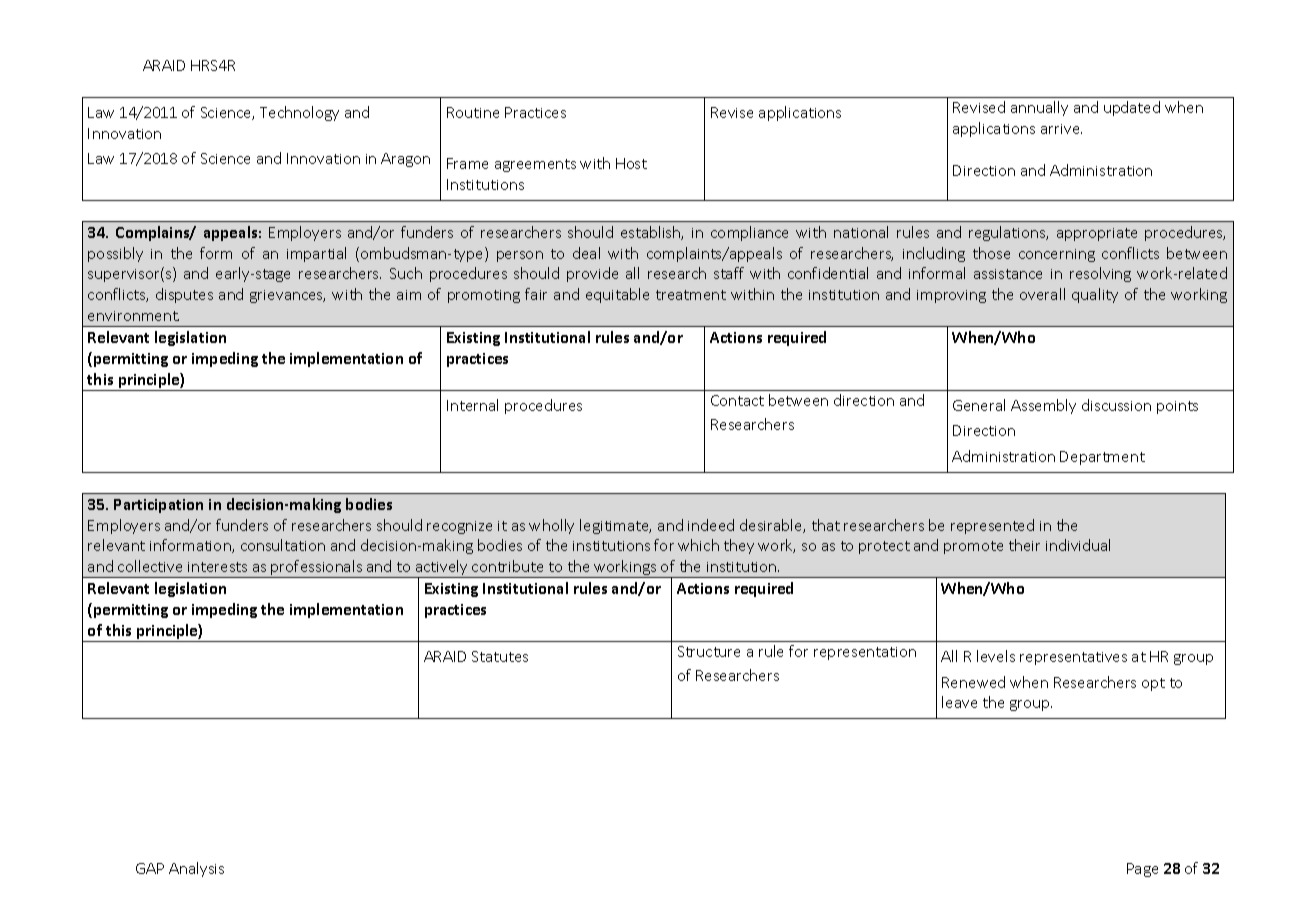  I want to click on Participation, so click(158, 506).
